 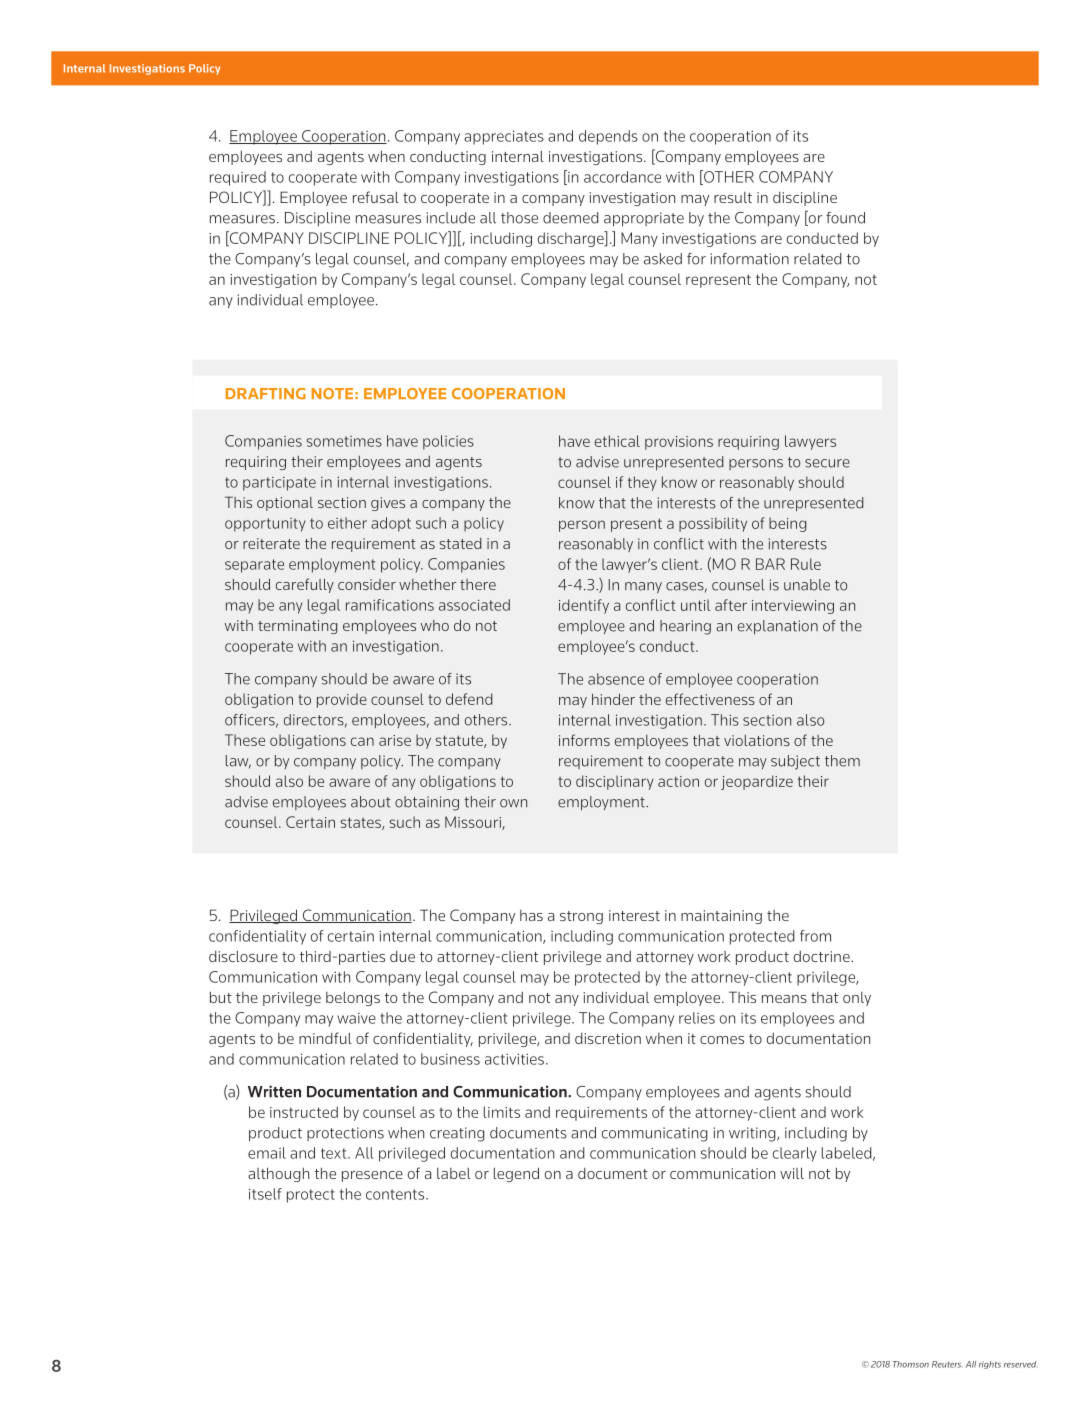 I want to click on itself, so click(x=265, y=1194).
